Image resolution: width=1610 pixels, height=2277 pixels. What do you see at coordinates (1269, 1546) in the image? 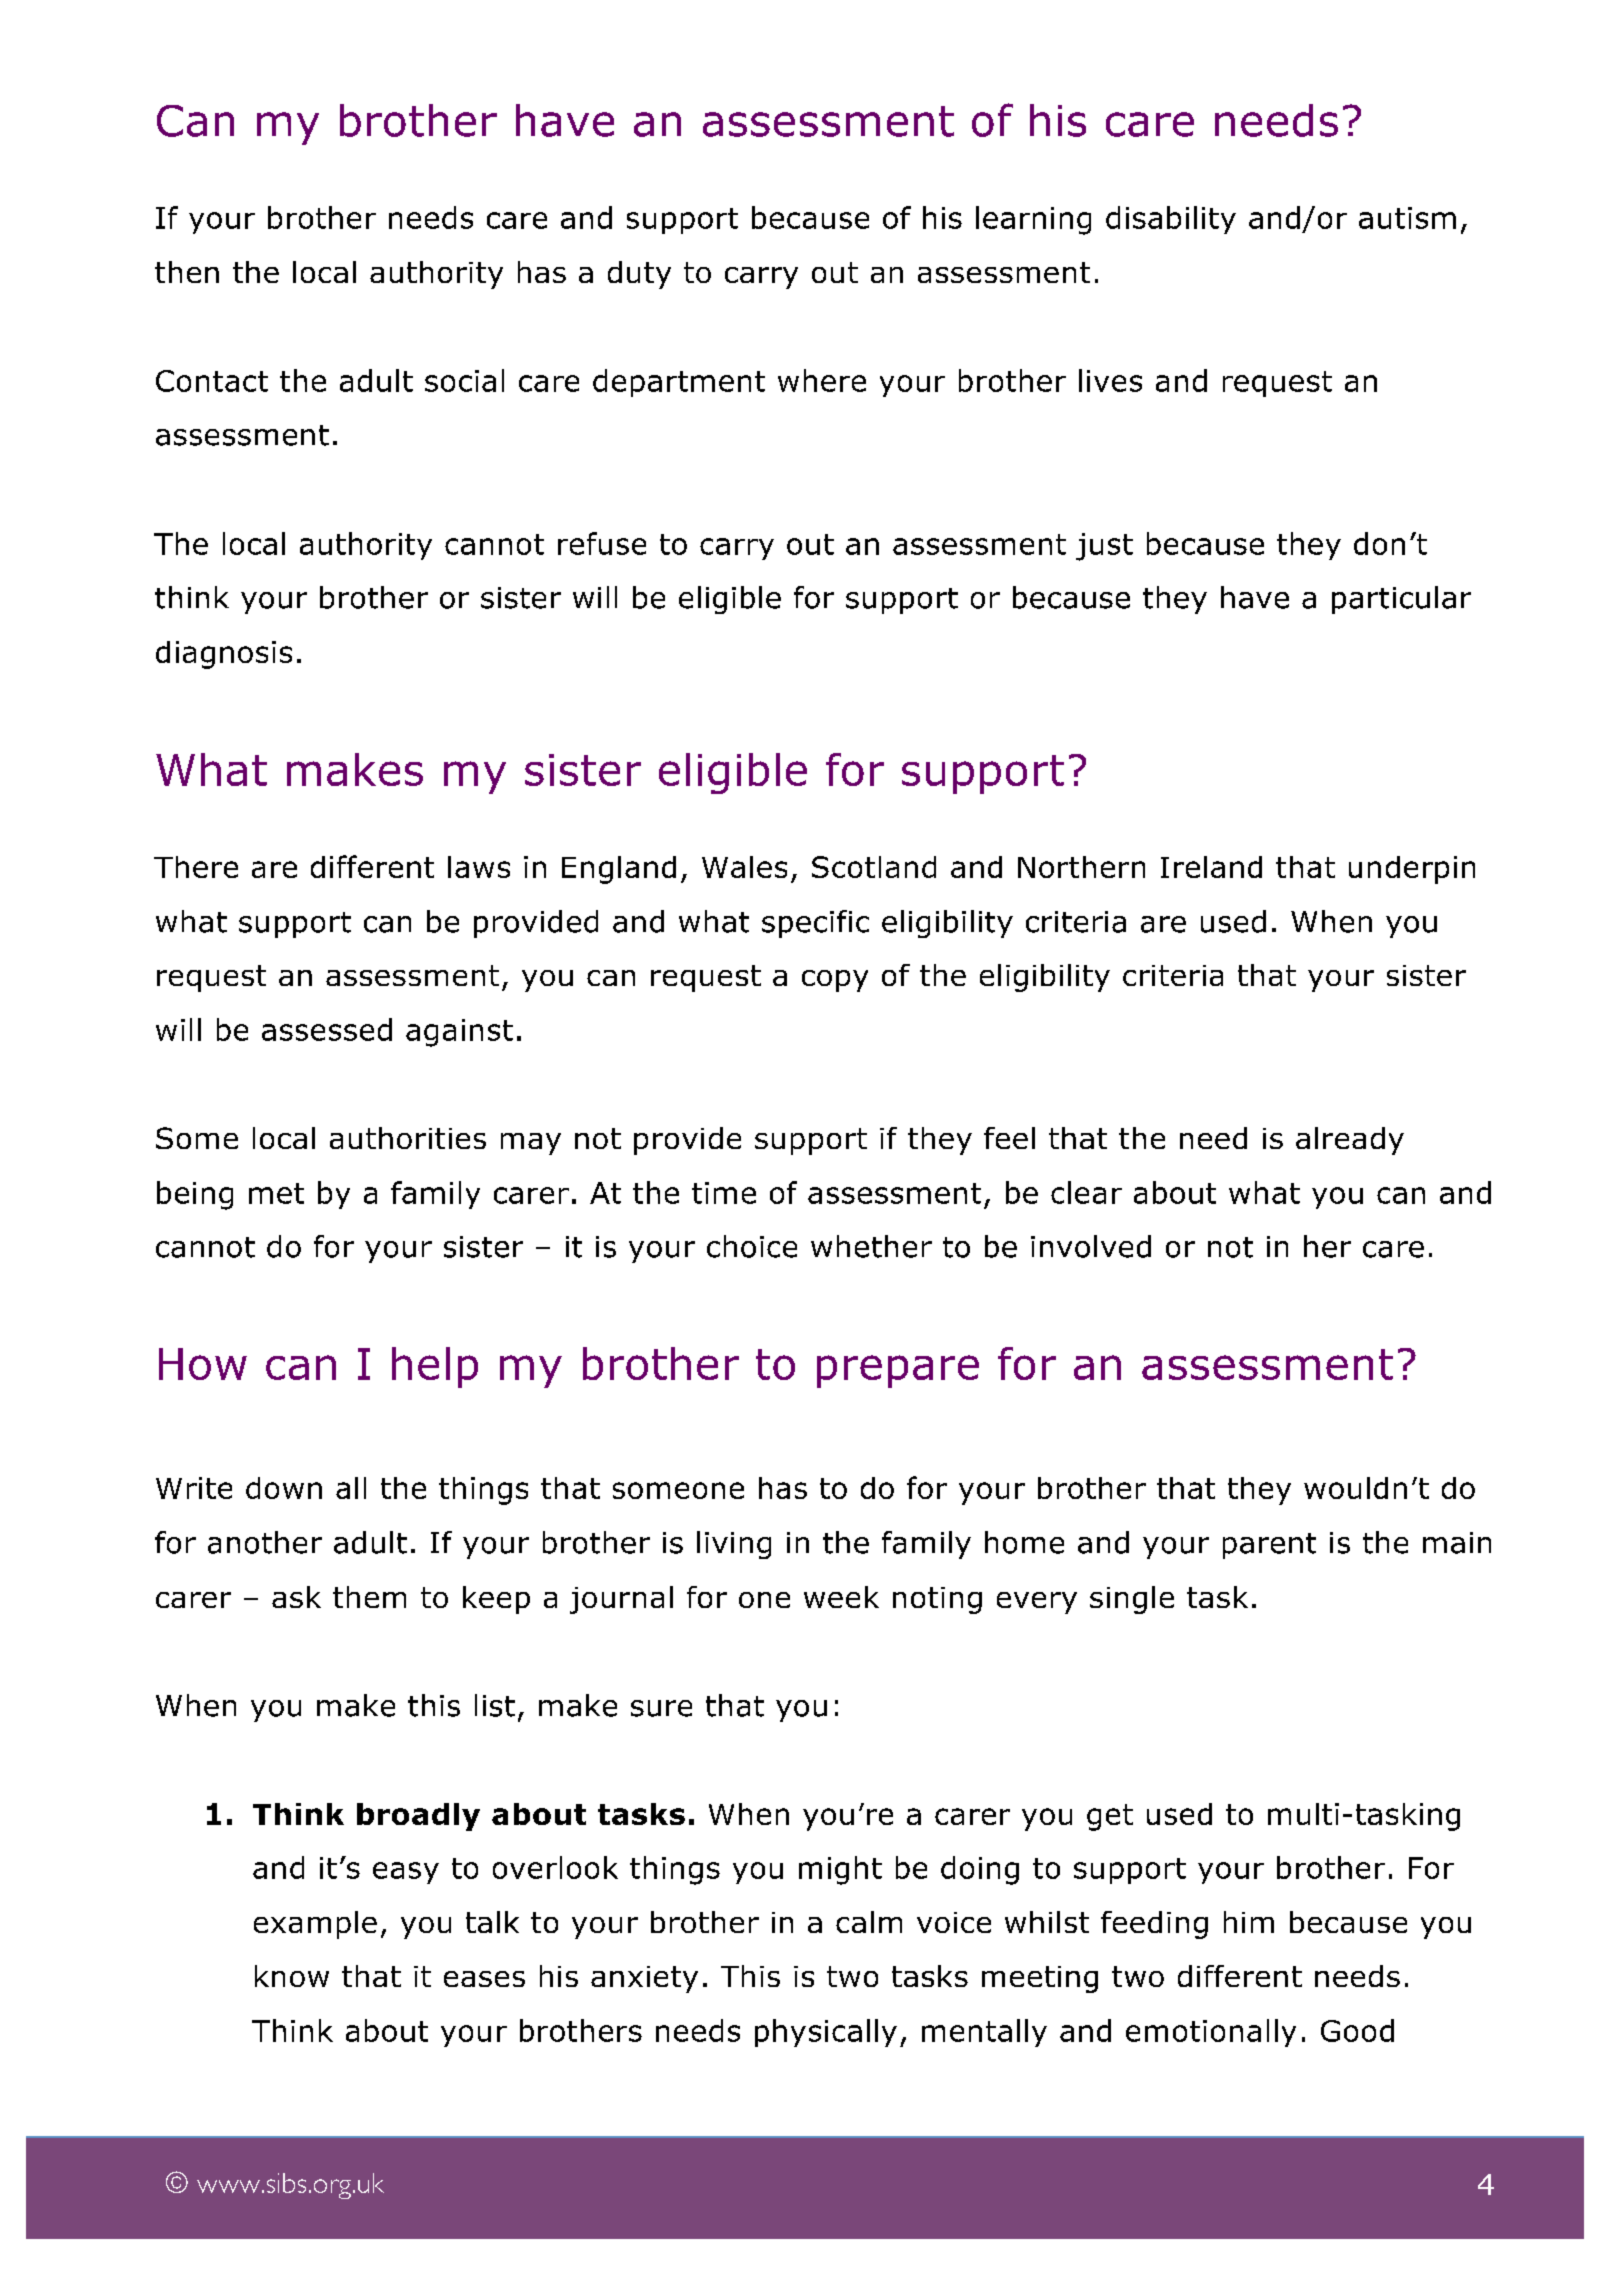
I see `parent` at bounding box center [1269, 1546].
